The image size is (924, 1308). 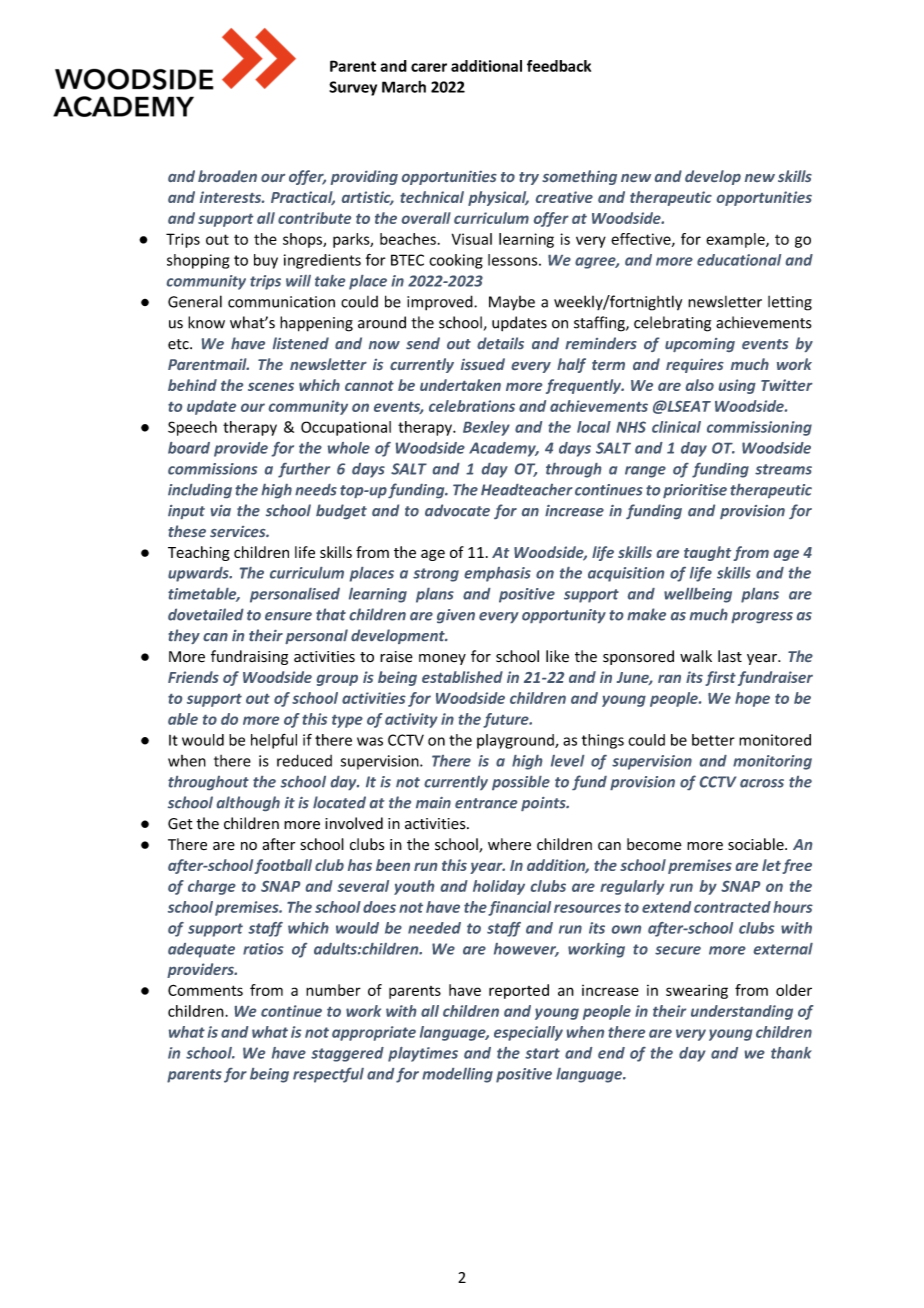 I want to click on feedback, so click(x=559, y=66).
